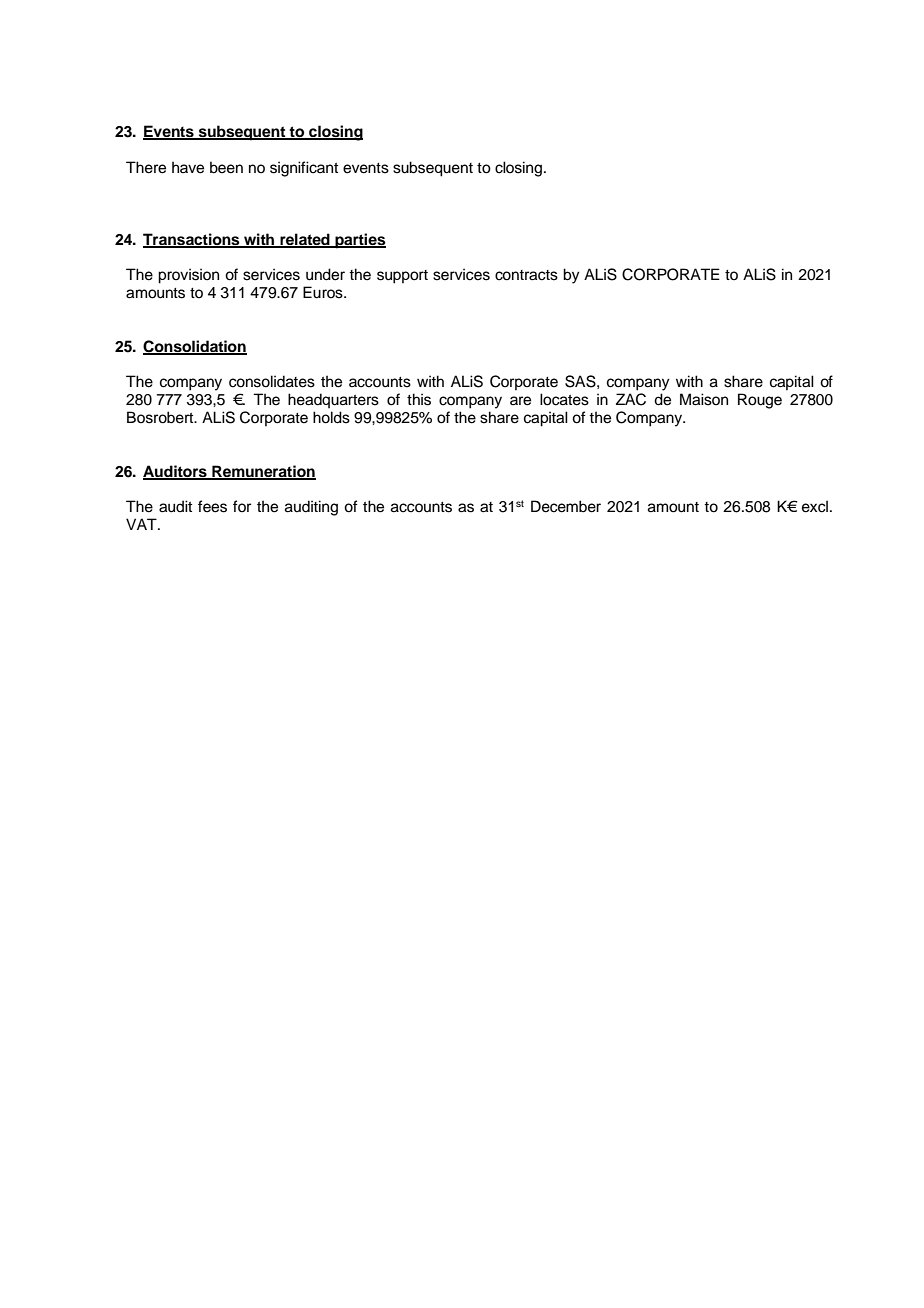 Image resolution: width=924 pixels, height=1308 pixels. Describe the element at coordinates (402, 277) in the document. I see `support` at that location.
